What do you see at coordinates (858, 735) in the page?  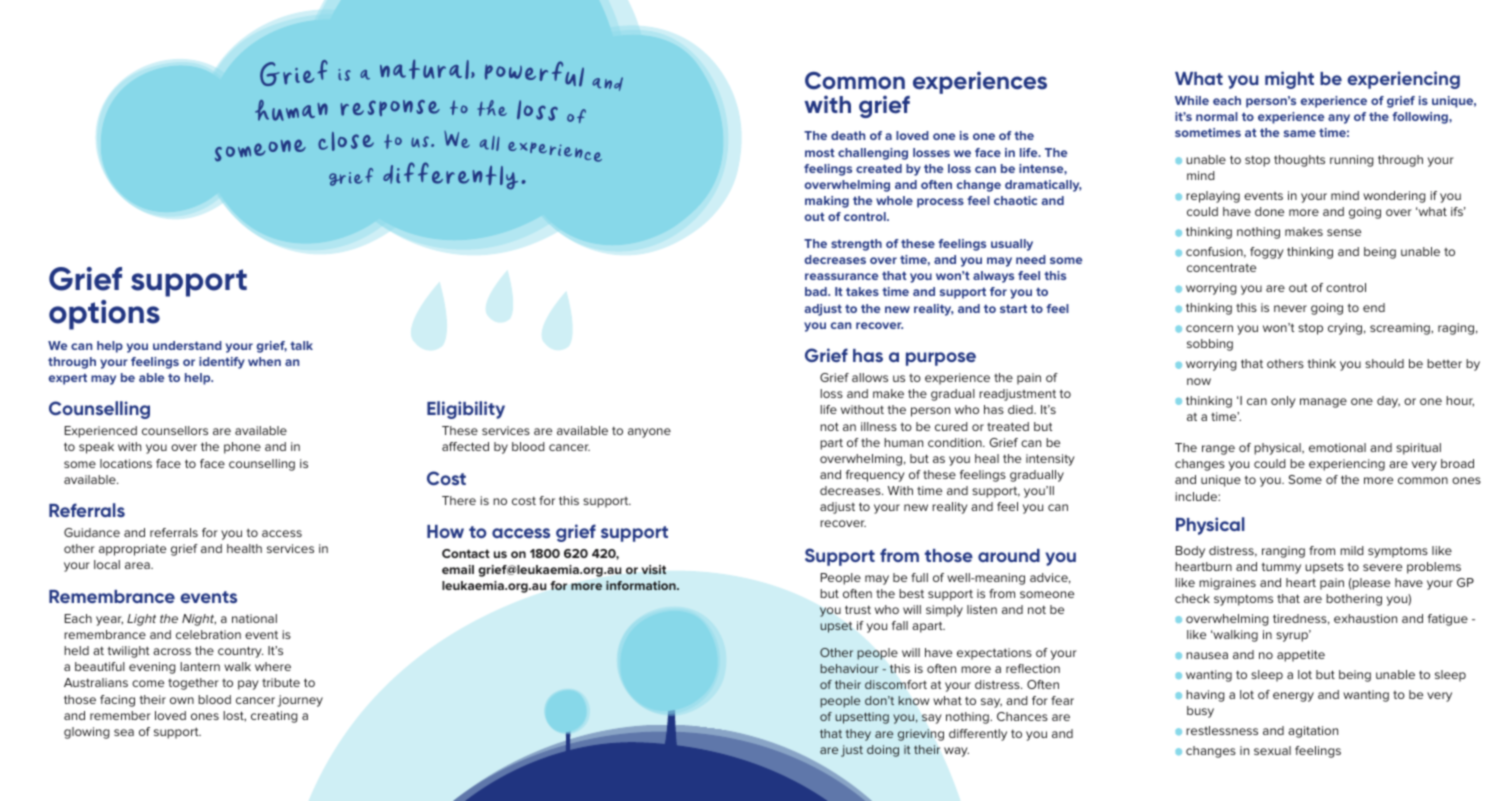 I see `they` at bounding box center [858, 735].
